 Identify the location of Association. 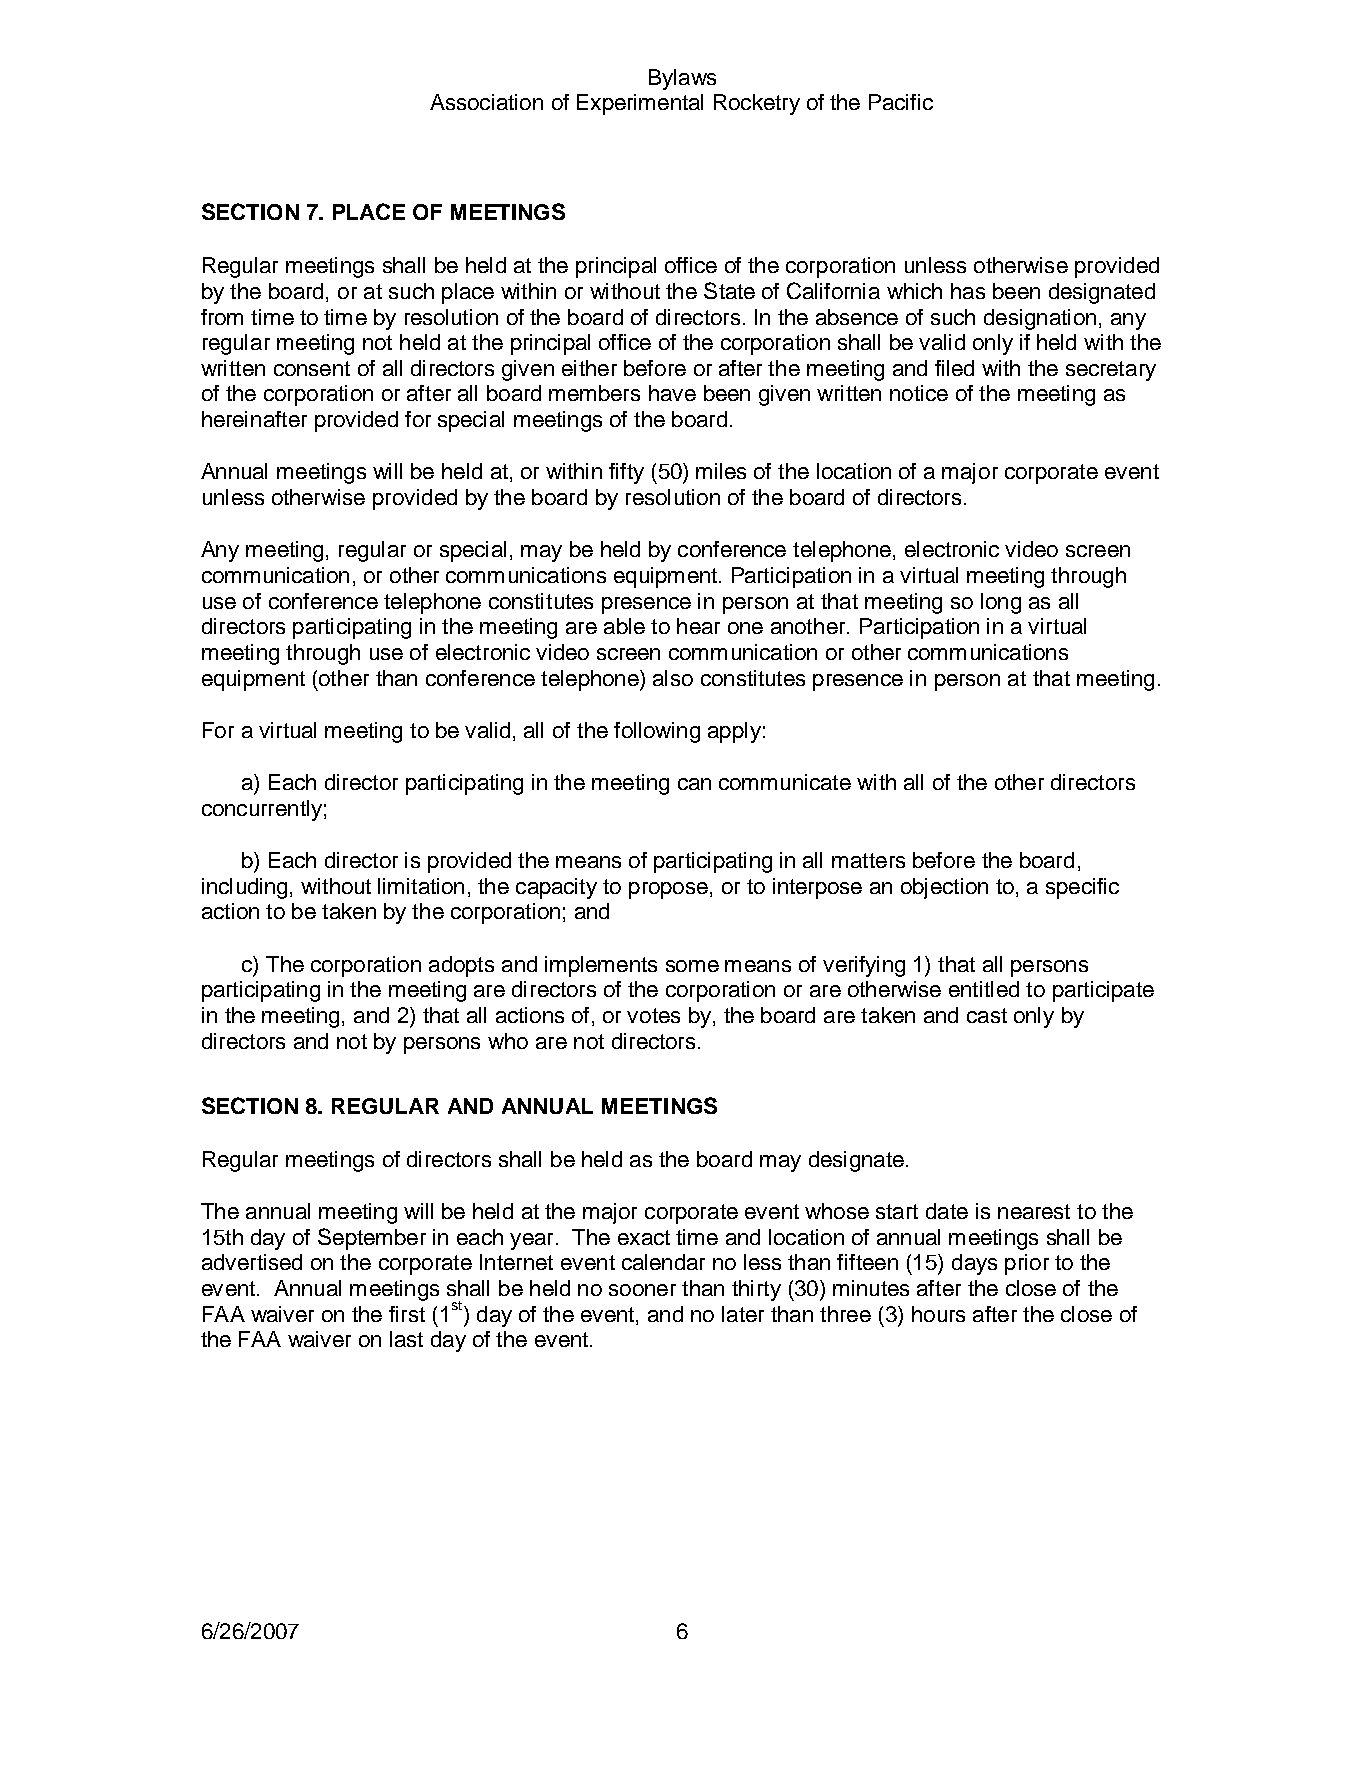
(486, 102).
